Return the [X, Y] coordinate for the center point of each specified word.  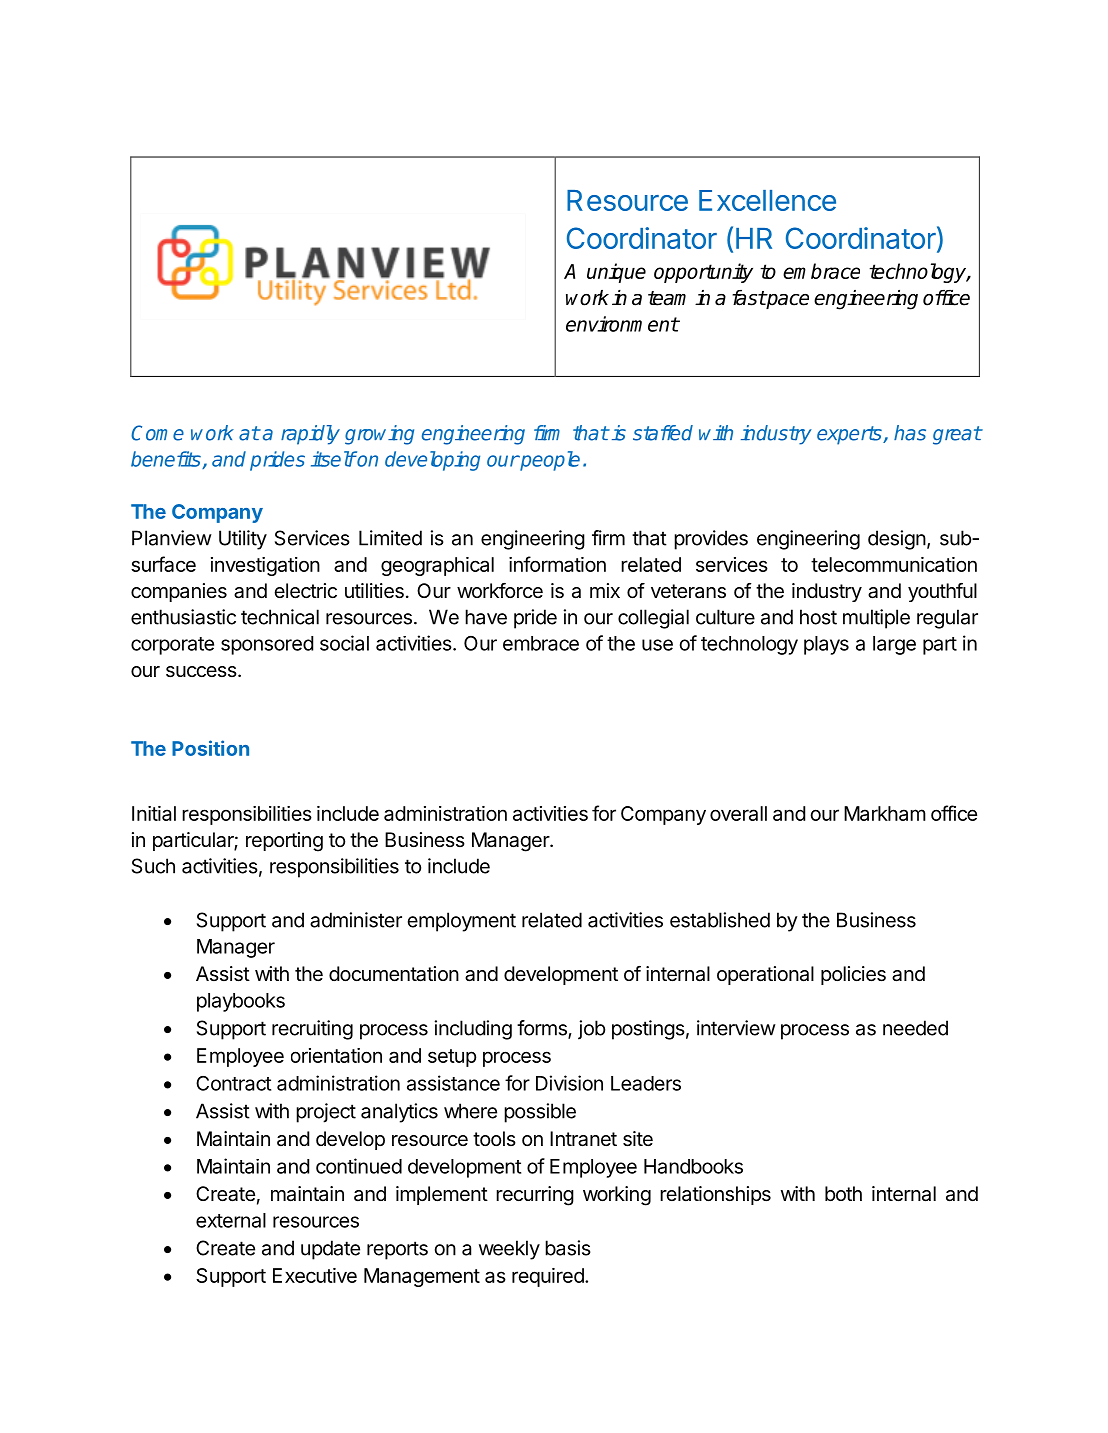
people [549, 461]
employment [462, 922]
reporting [284, 842]
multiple [876, 619]
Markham [885, 813]
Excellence [767, 200]
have [486, 617]
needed [915, 1028]
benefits [167, 460]
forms [543, 1029]
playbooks [241, 1002]
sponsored [267, 645]
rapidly [310, 435]
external [231, 1220]
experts [850, 435]
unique [616, 273]
